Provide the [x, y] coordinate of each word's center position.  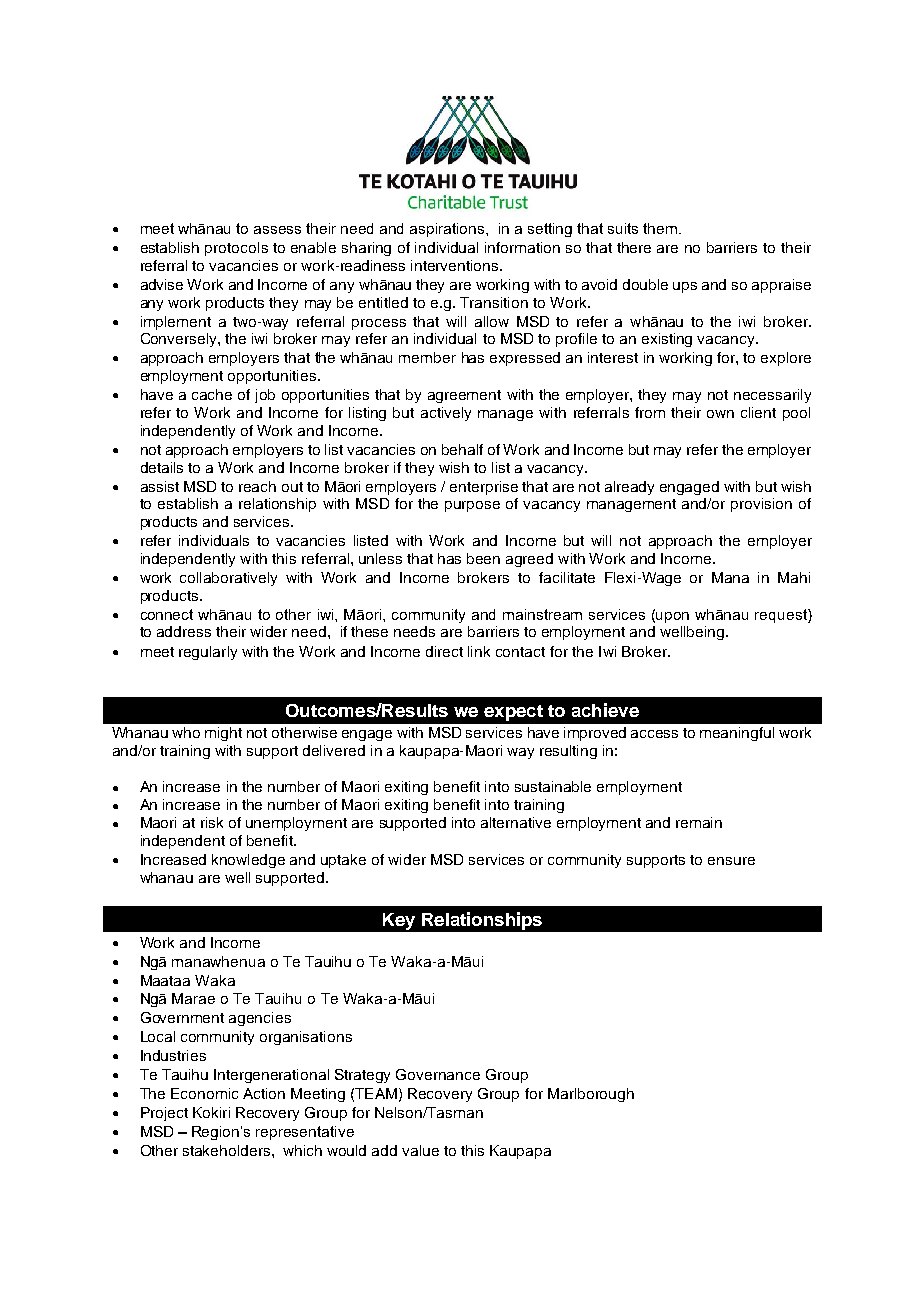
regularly [208, 653]
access [654, 734]
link [479, 651]
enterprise [484, 488]
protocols [236, 249]
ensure [731, 861]
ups [685, 287]
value [420, 1150]
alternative [516, 822]
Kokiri [211, 1112]
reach [257, 486]
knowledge [248, 861]
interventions [456, 265]
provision [761, 505]
